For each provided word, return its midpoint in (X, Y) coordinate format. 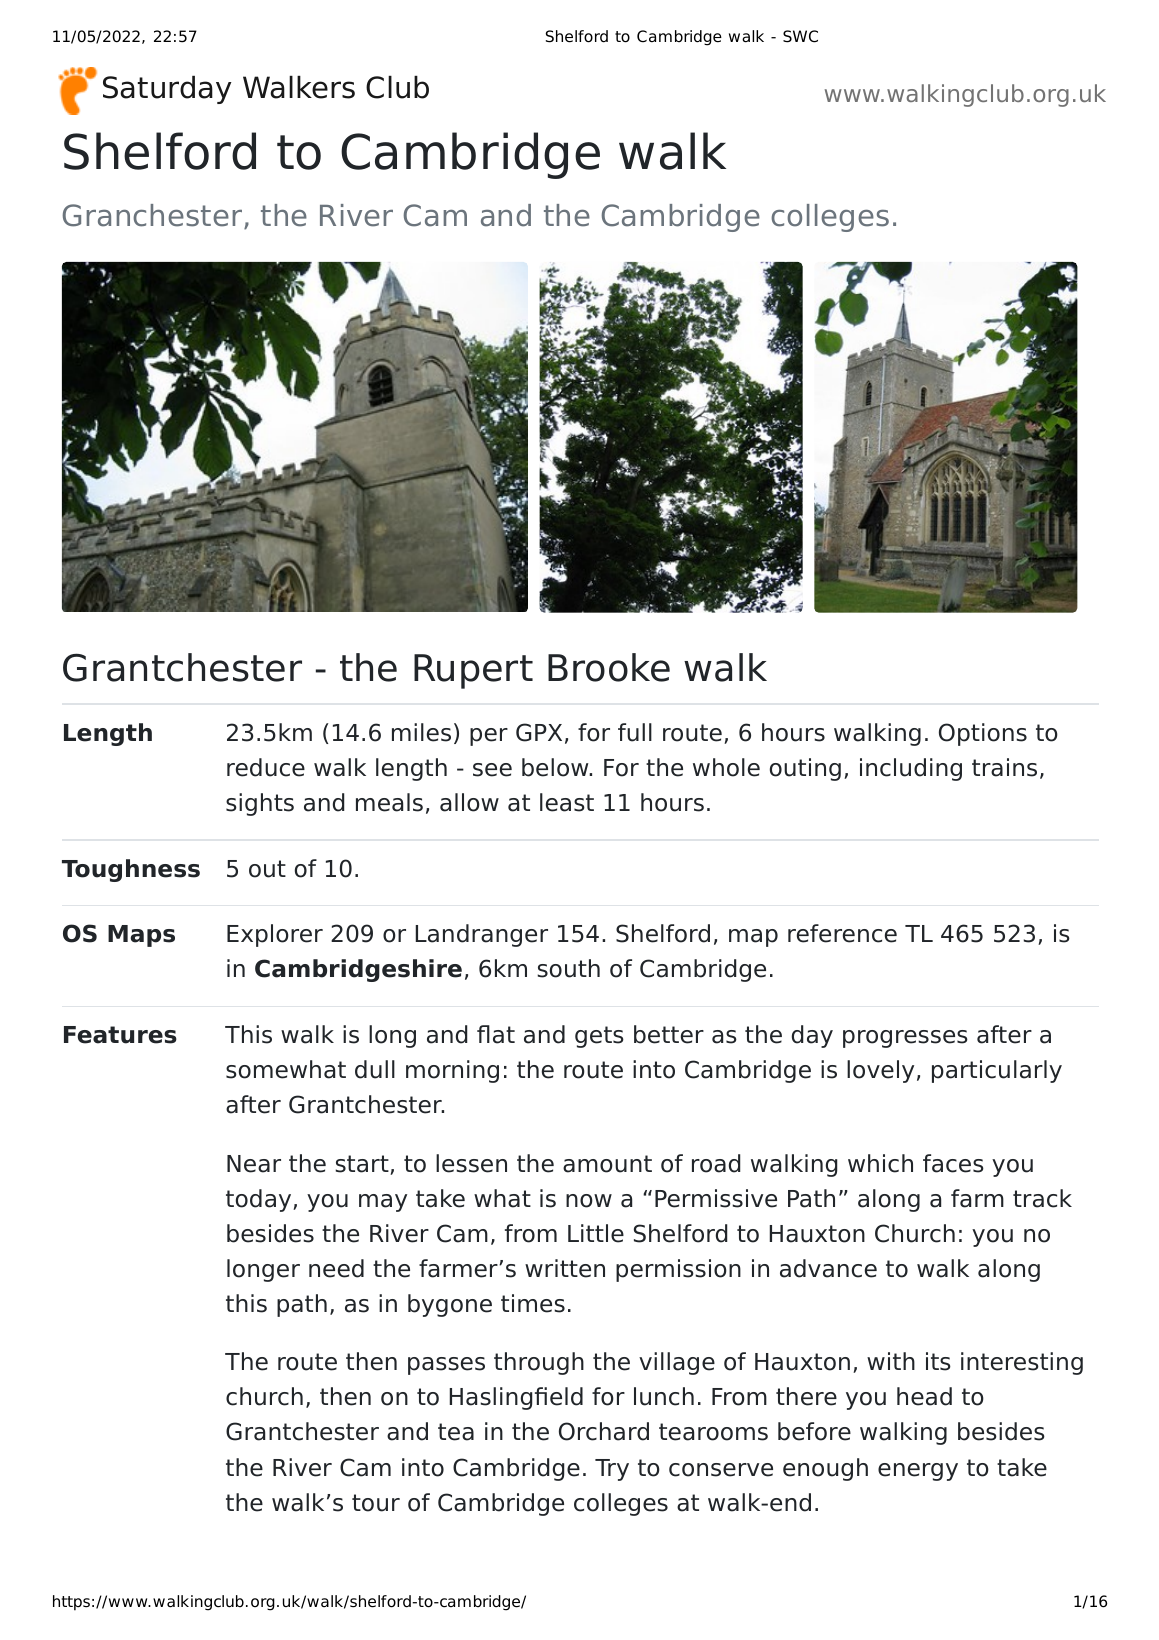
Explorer (275, 935)
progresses (905, 1039)
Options (983, 734)
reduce (266, 767)
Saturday (167, 90)
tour (376, 1503)
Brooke (609, 667)
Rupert (473, 671)
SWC (800, 36)
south (568, 968)
